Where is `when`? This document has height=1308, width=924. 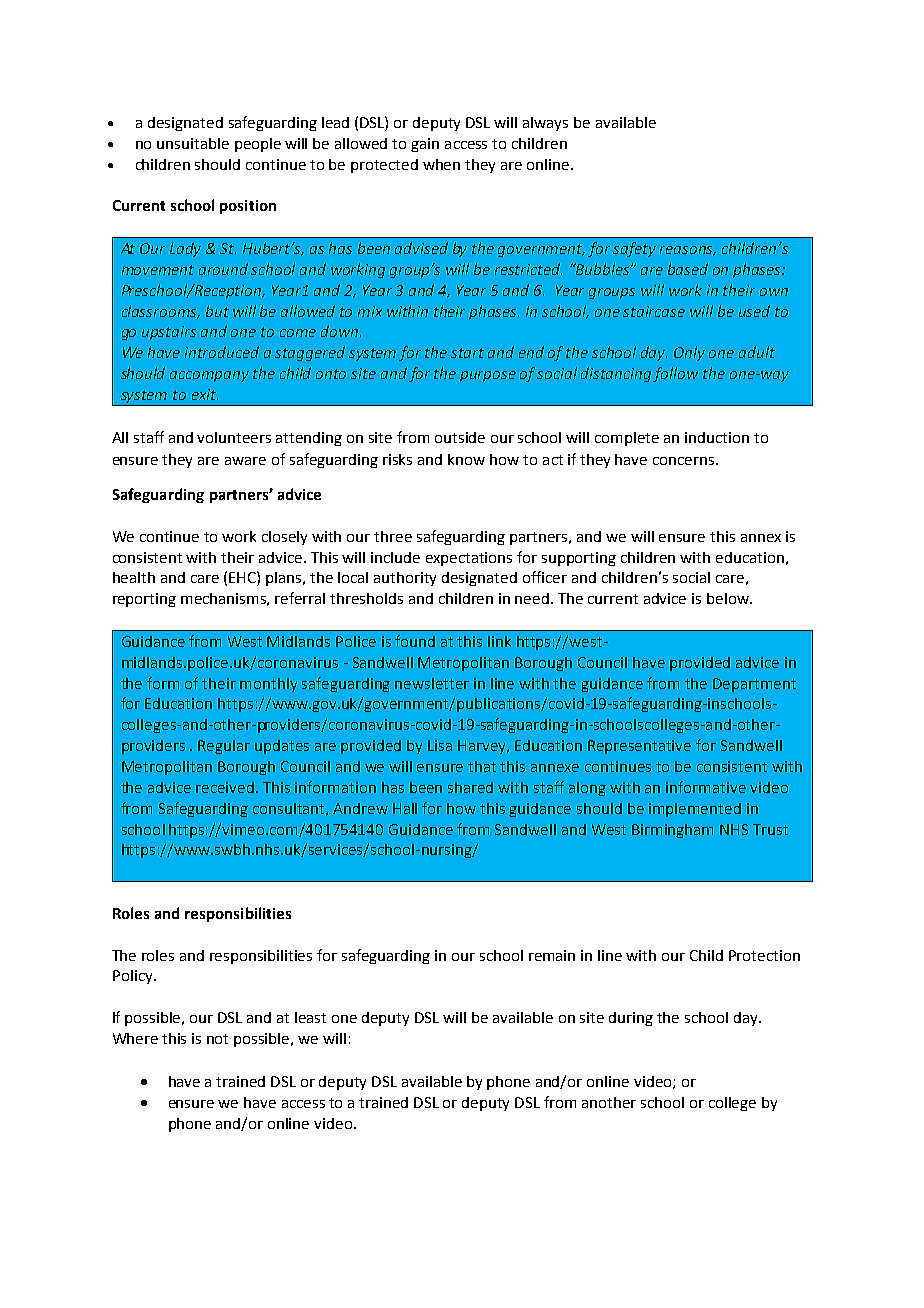
when is located at coordinates (441, 164).
